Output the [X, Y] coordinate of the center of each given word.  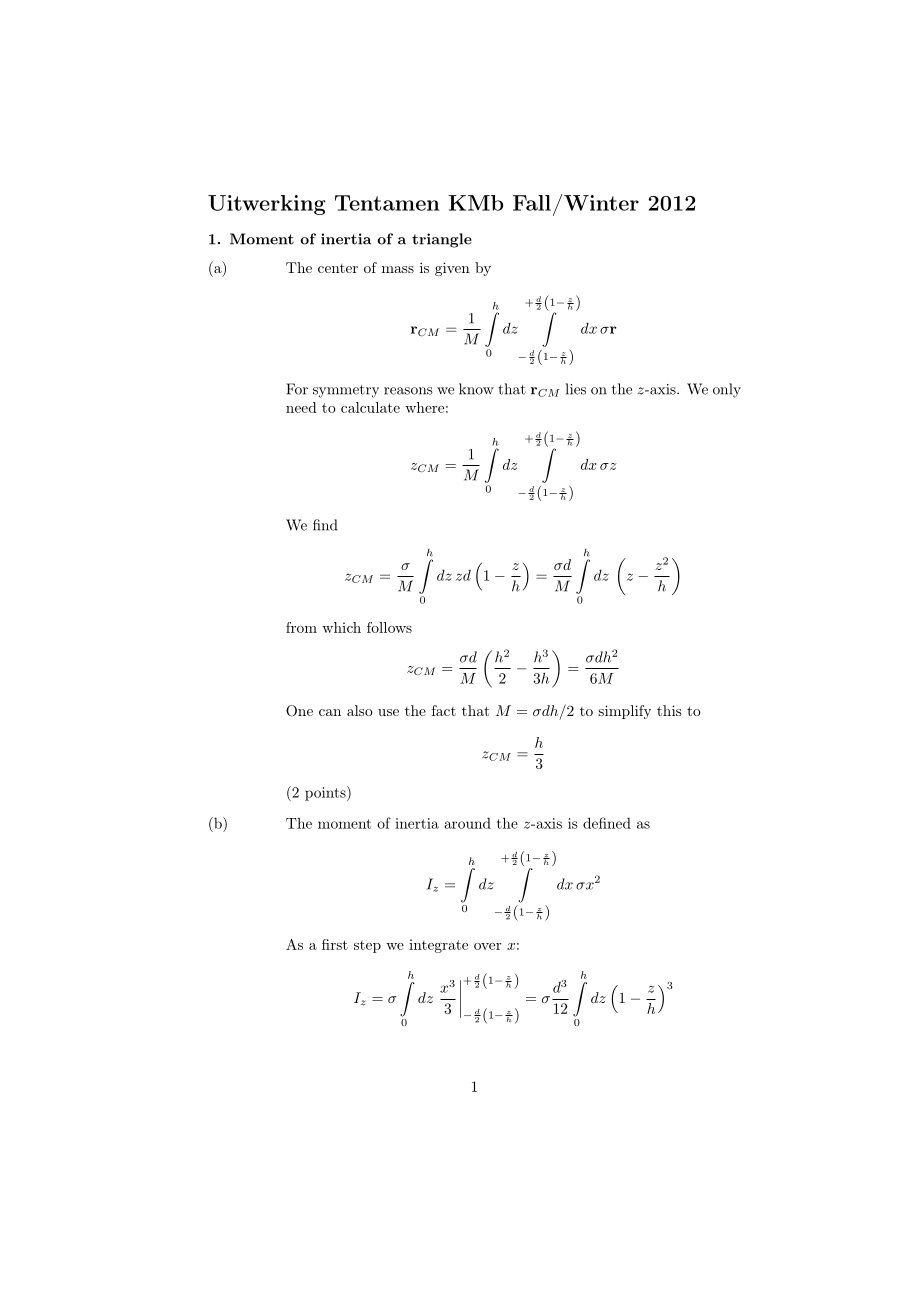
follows [389, 627]
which [341, 627]
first [335, 944]
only [727, 390]
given [452, 269]
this [669, 710]
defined [607, 823]
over [487, 946]
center [338, 268]
